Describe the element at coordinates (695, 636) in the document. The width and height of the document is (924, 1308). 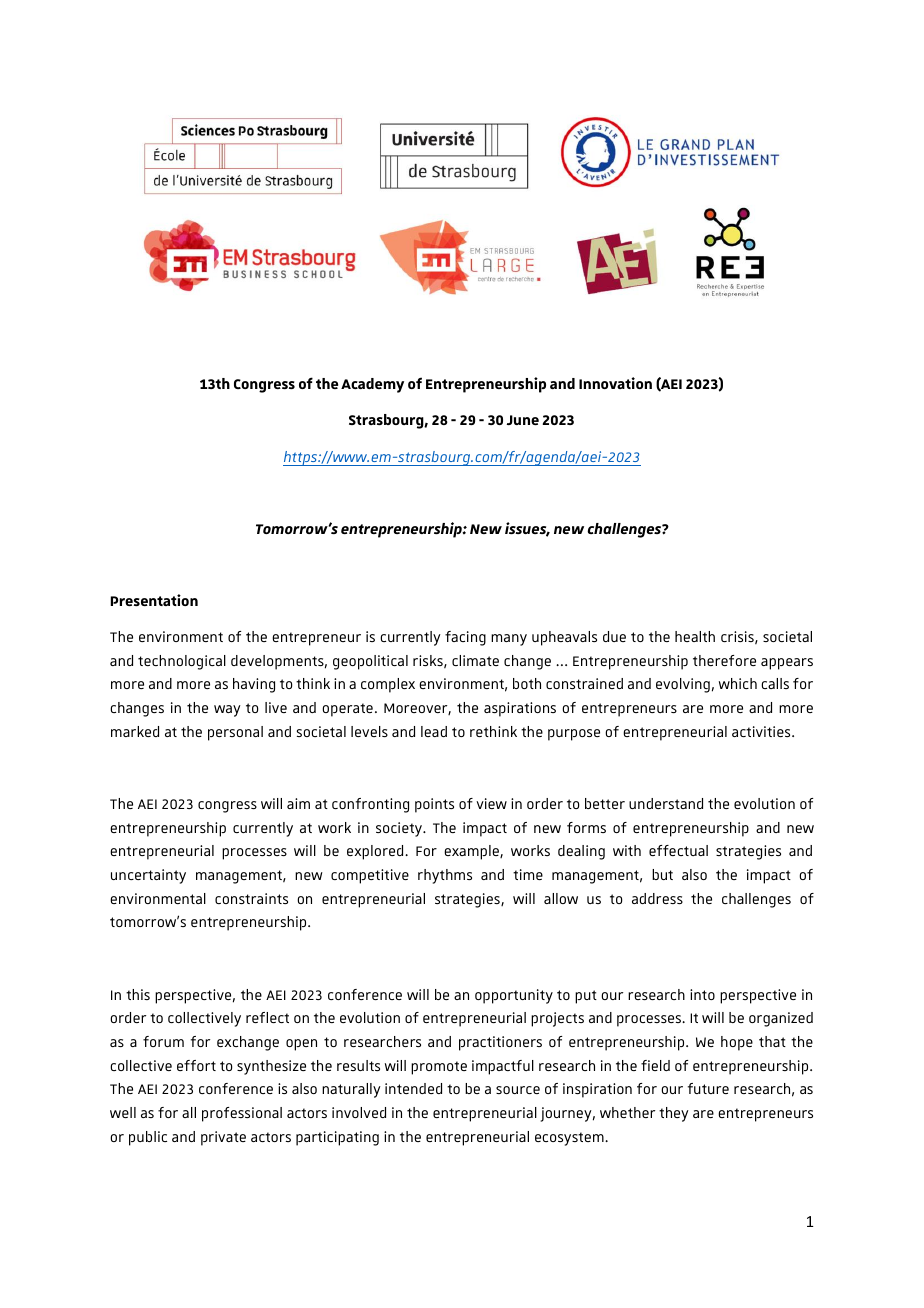
I see `health` at that location.
